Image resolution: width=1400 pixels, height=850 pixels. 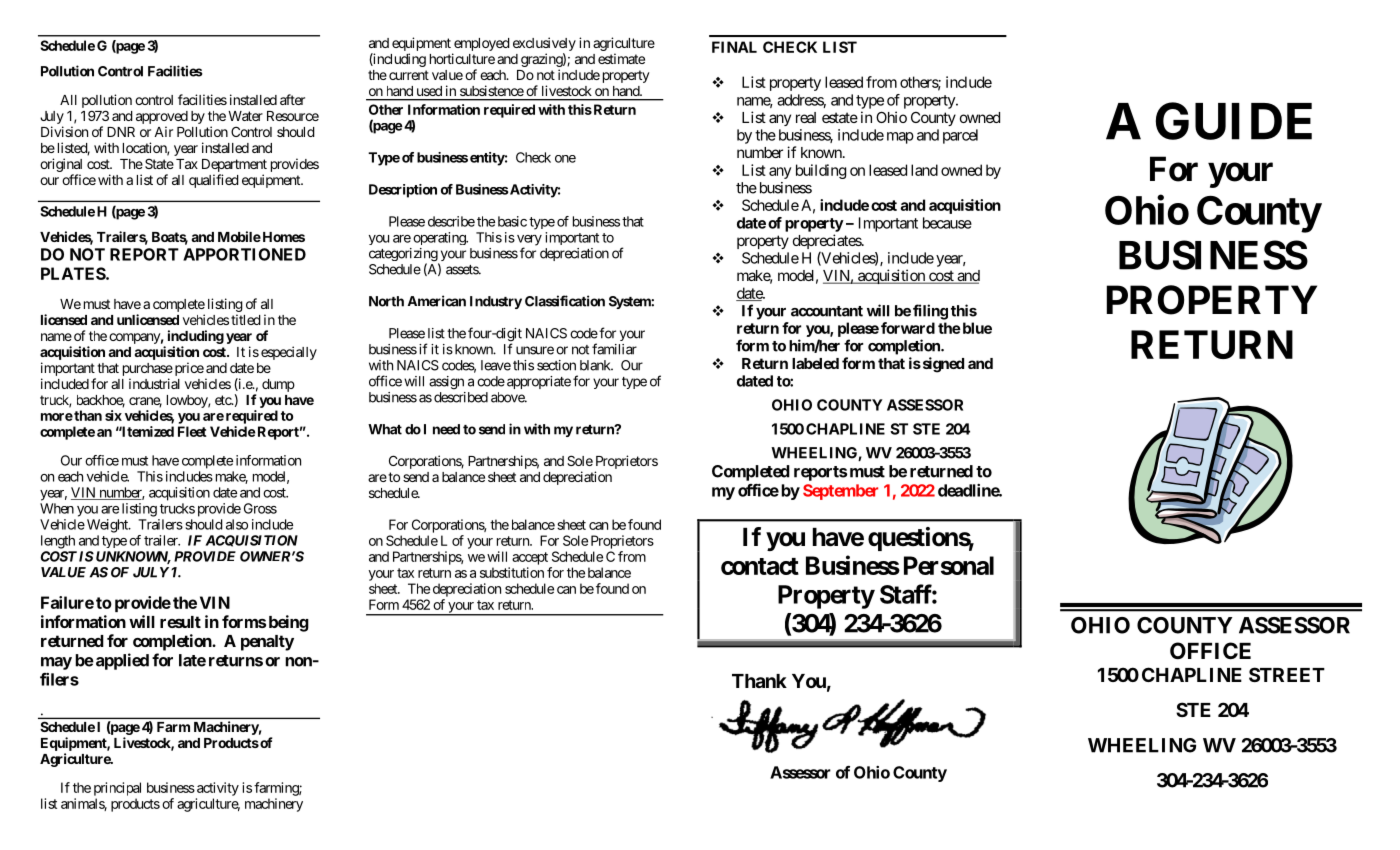 I want to click on principal, so click(x=117, y=789).
